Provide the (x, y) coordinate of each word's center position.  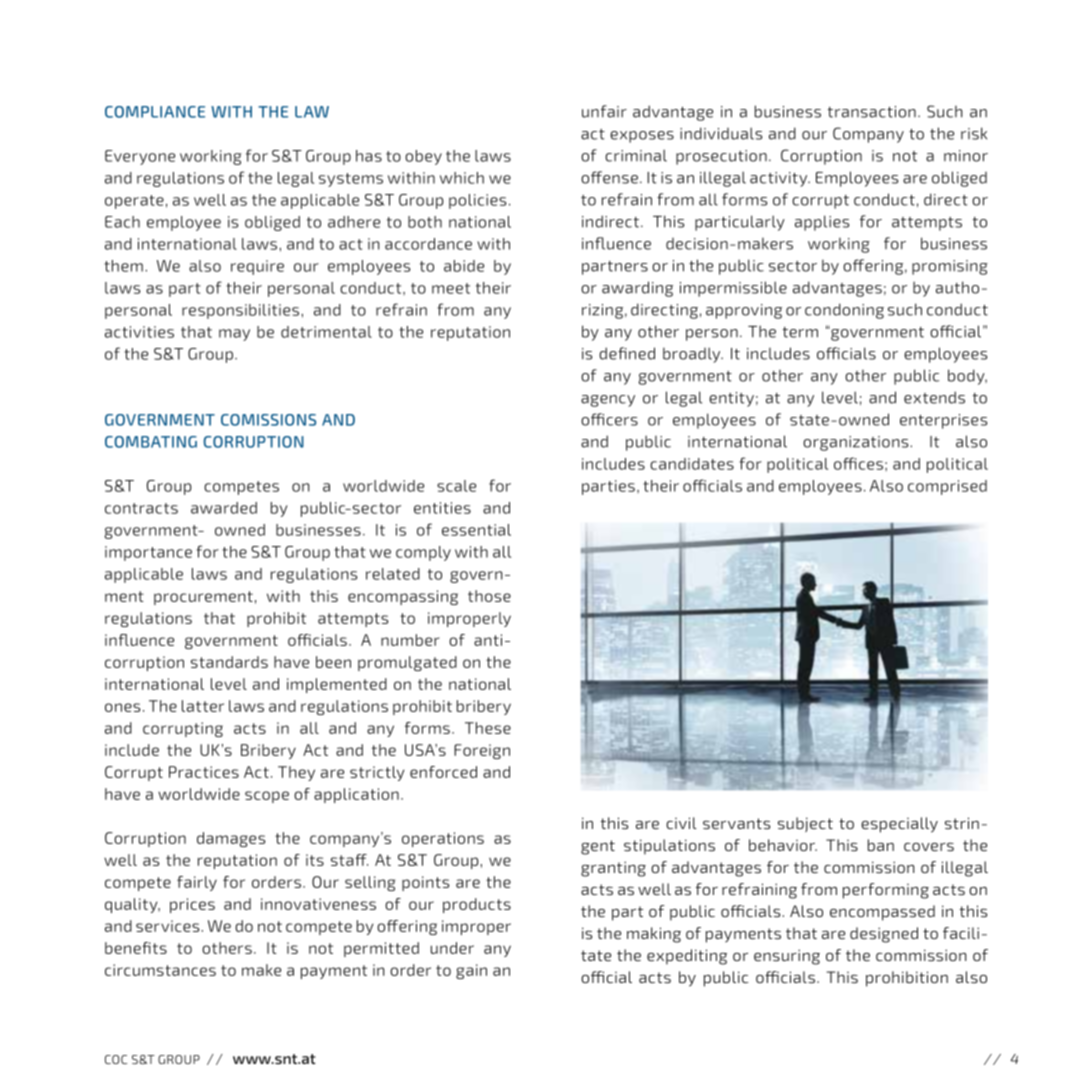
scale (456, 486)
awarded (224, 508)
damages (231, 839)
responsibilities (240, 311)
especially (899, 825)
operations (443, 839)
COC (116, 1059)
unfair (604, 111)
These (488, 728)
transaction (872, 112)
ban (881, 845)
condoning (844, 311)
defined (627, 353)
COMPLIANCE (155, 112)
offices (858, 463)
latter (203, 706)
